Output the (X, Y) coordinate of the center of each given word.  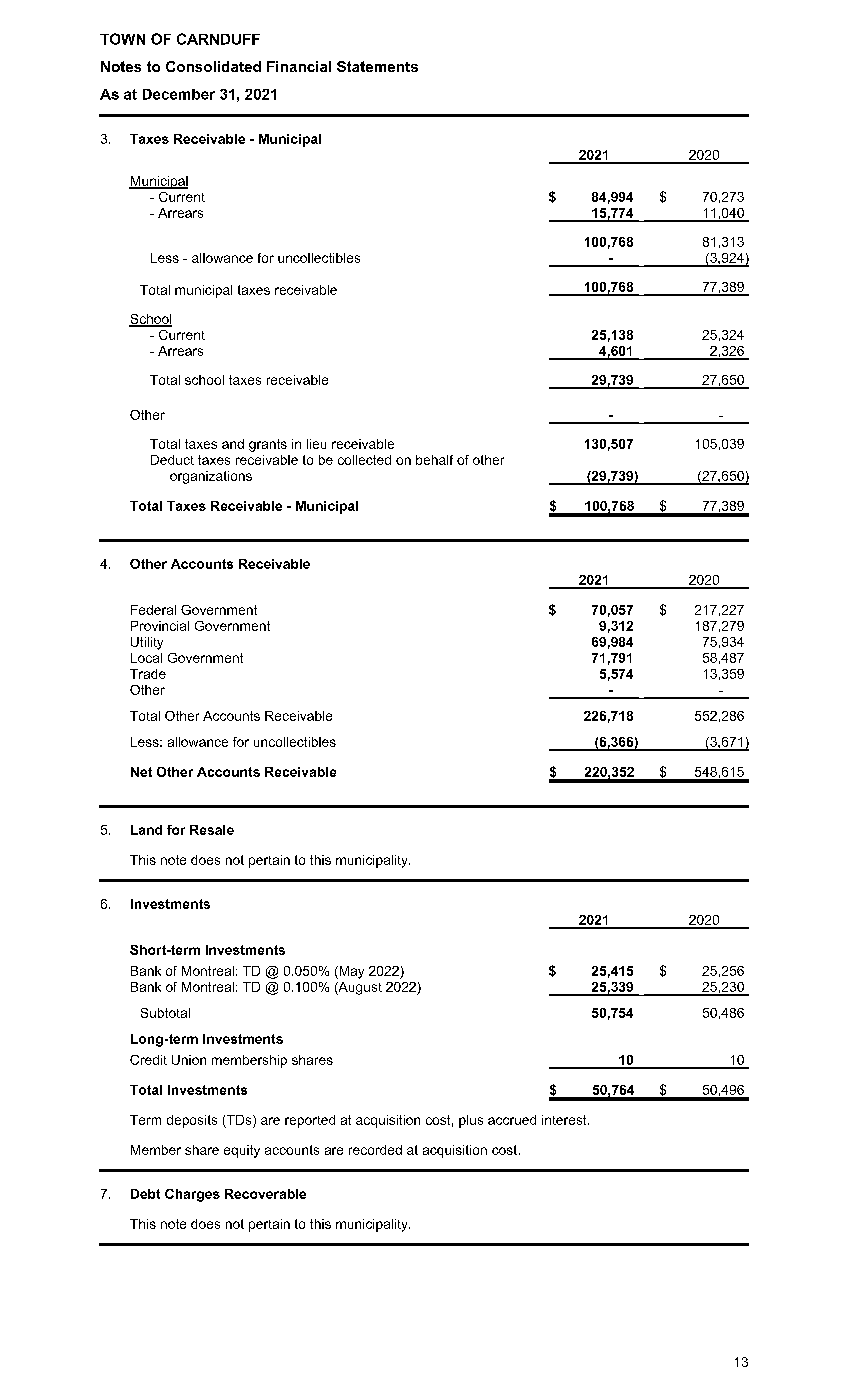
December (179, 94)
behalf (434, 460)
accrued (512, 1120)
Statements (377, 66)
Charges (192, 1195)
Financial (299, 66)
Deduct (172, 460)
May (350, 972)
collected (364, 460)
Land (146, 830)
